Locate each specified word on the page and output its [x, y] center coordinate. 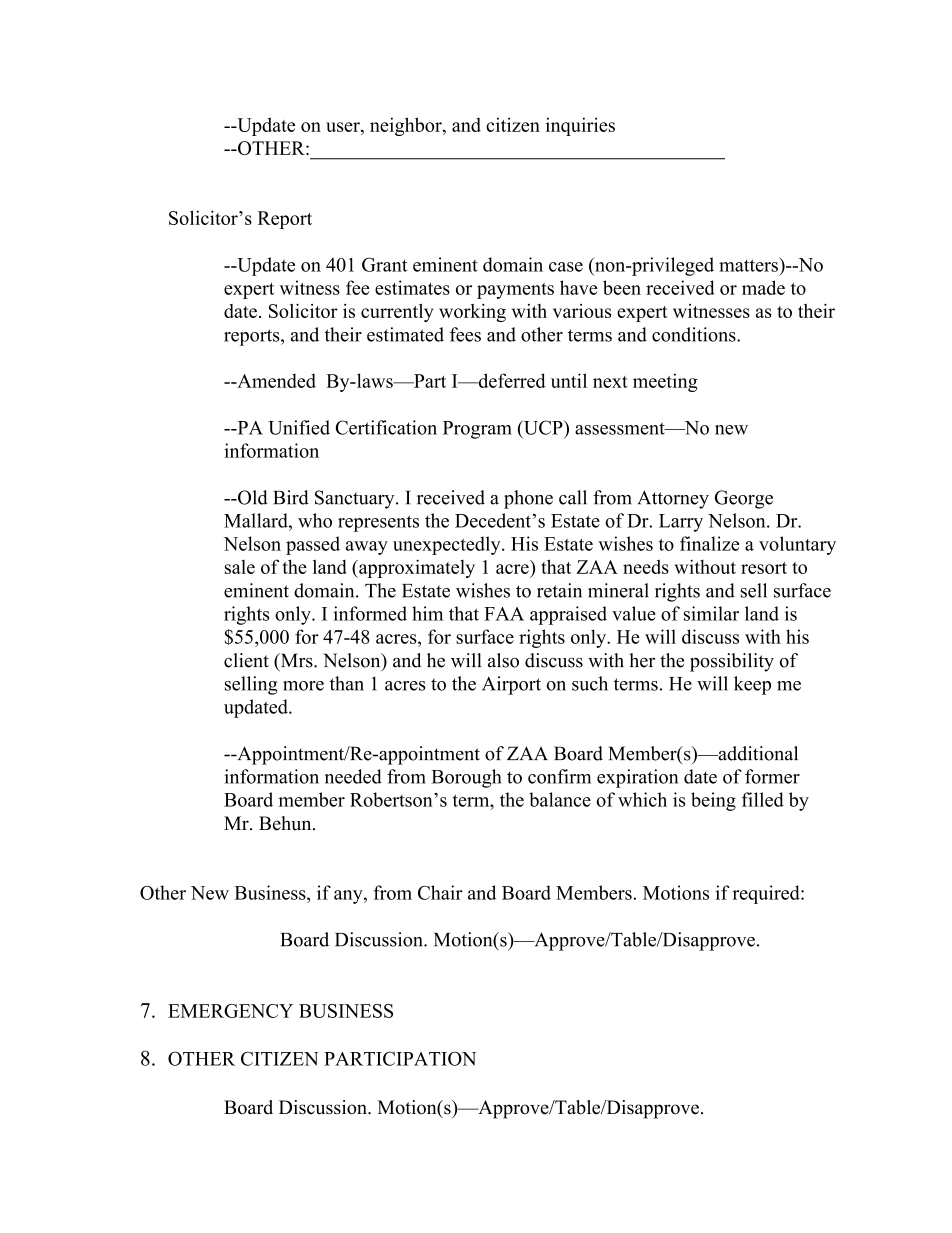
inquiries [580, 126]
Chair [440, 892]
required [767, 894]
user [344, 127]
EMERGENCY [230, 1011]
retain [559, 590]
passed [313, 545]
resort [764, 568]
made [763, 287]
